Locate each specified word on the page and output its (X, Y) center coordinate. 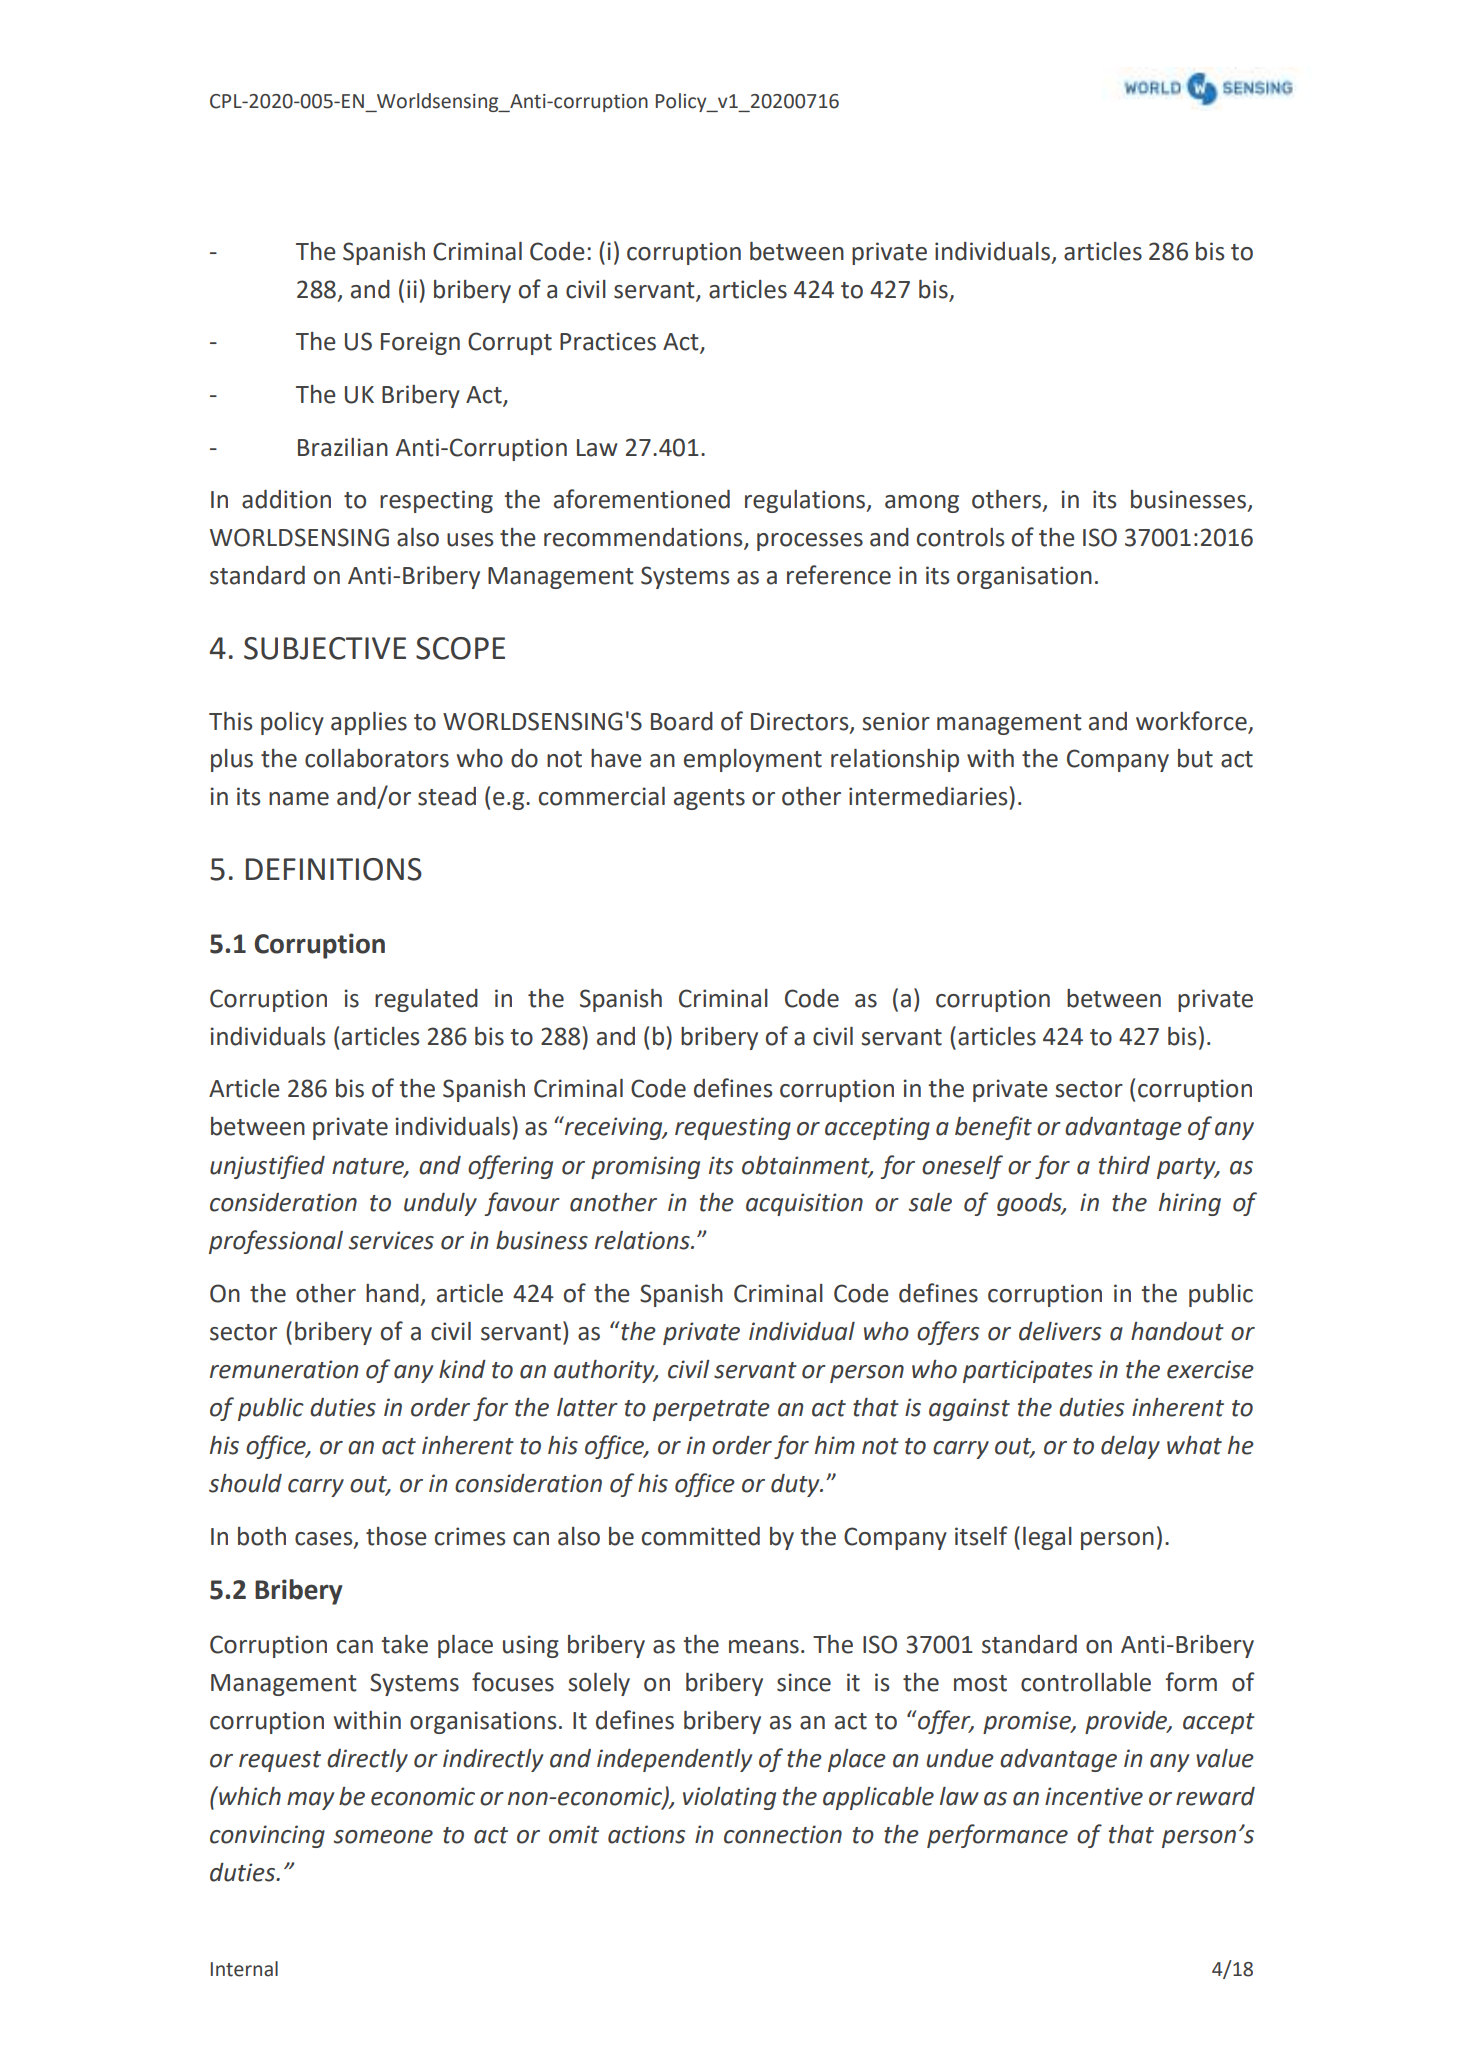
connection (783, 1834)
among (922, 504)
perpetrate (711, 1410)
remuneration (284, 1369)
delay (1130, 1447)
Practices (608, 341)
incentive (1094, 1796)
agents (709, 799)
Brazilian (343, 447)
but (1195, 758)
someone (383, 1837)
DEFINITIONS (334, 869)
